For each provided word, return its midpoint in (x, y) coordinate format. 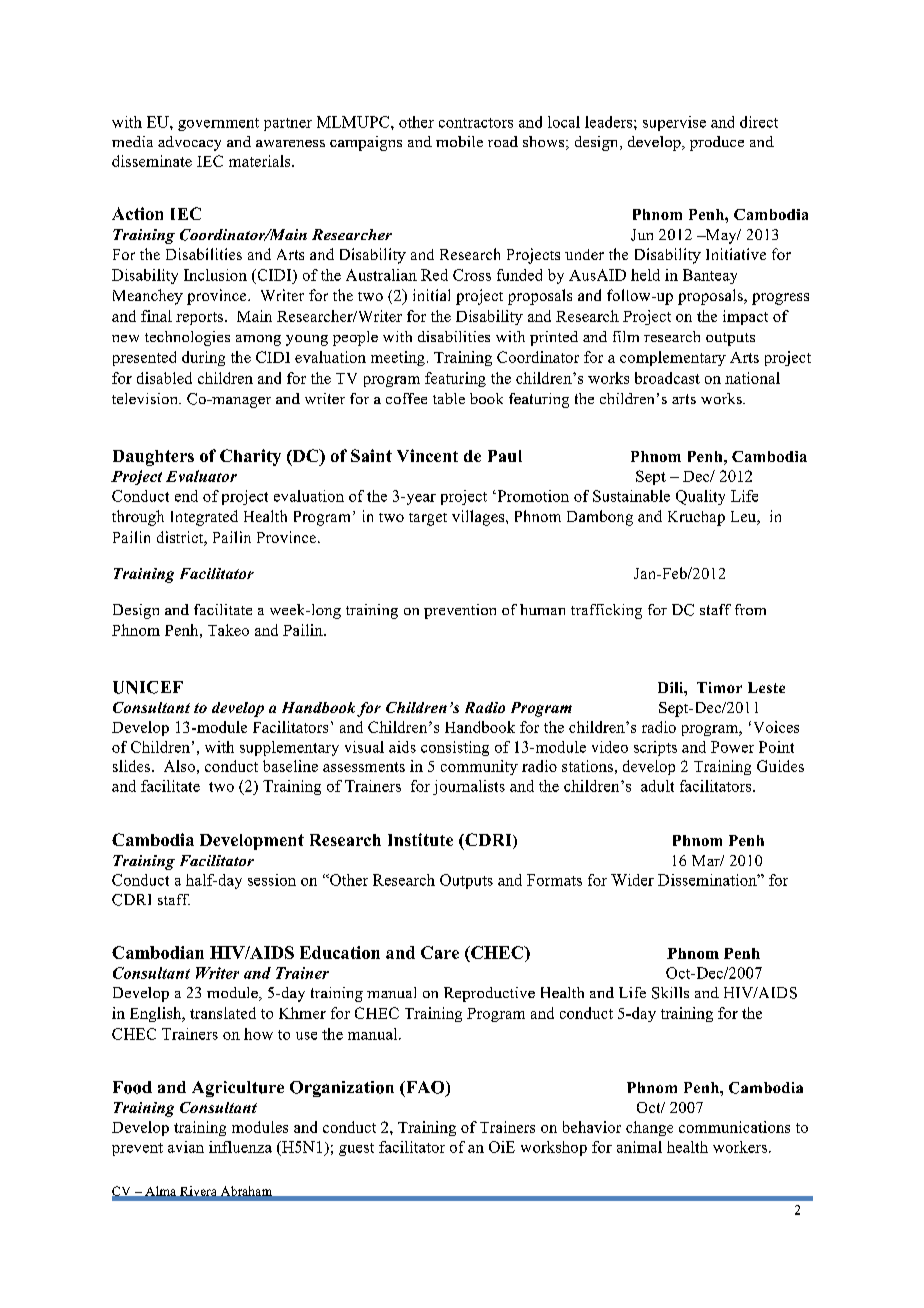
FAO (425, 1088)
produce (717, 143)
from (750, 609)
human (542, 609)
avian (186, 1147)
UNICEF (148, 687)
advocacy (189, 143)
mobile (459, 141)
